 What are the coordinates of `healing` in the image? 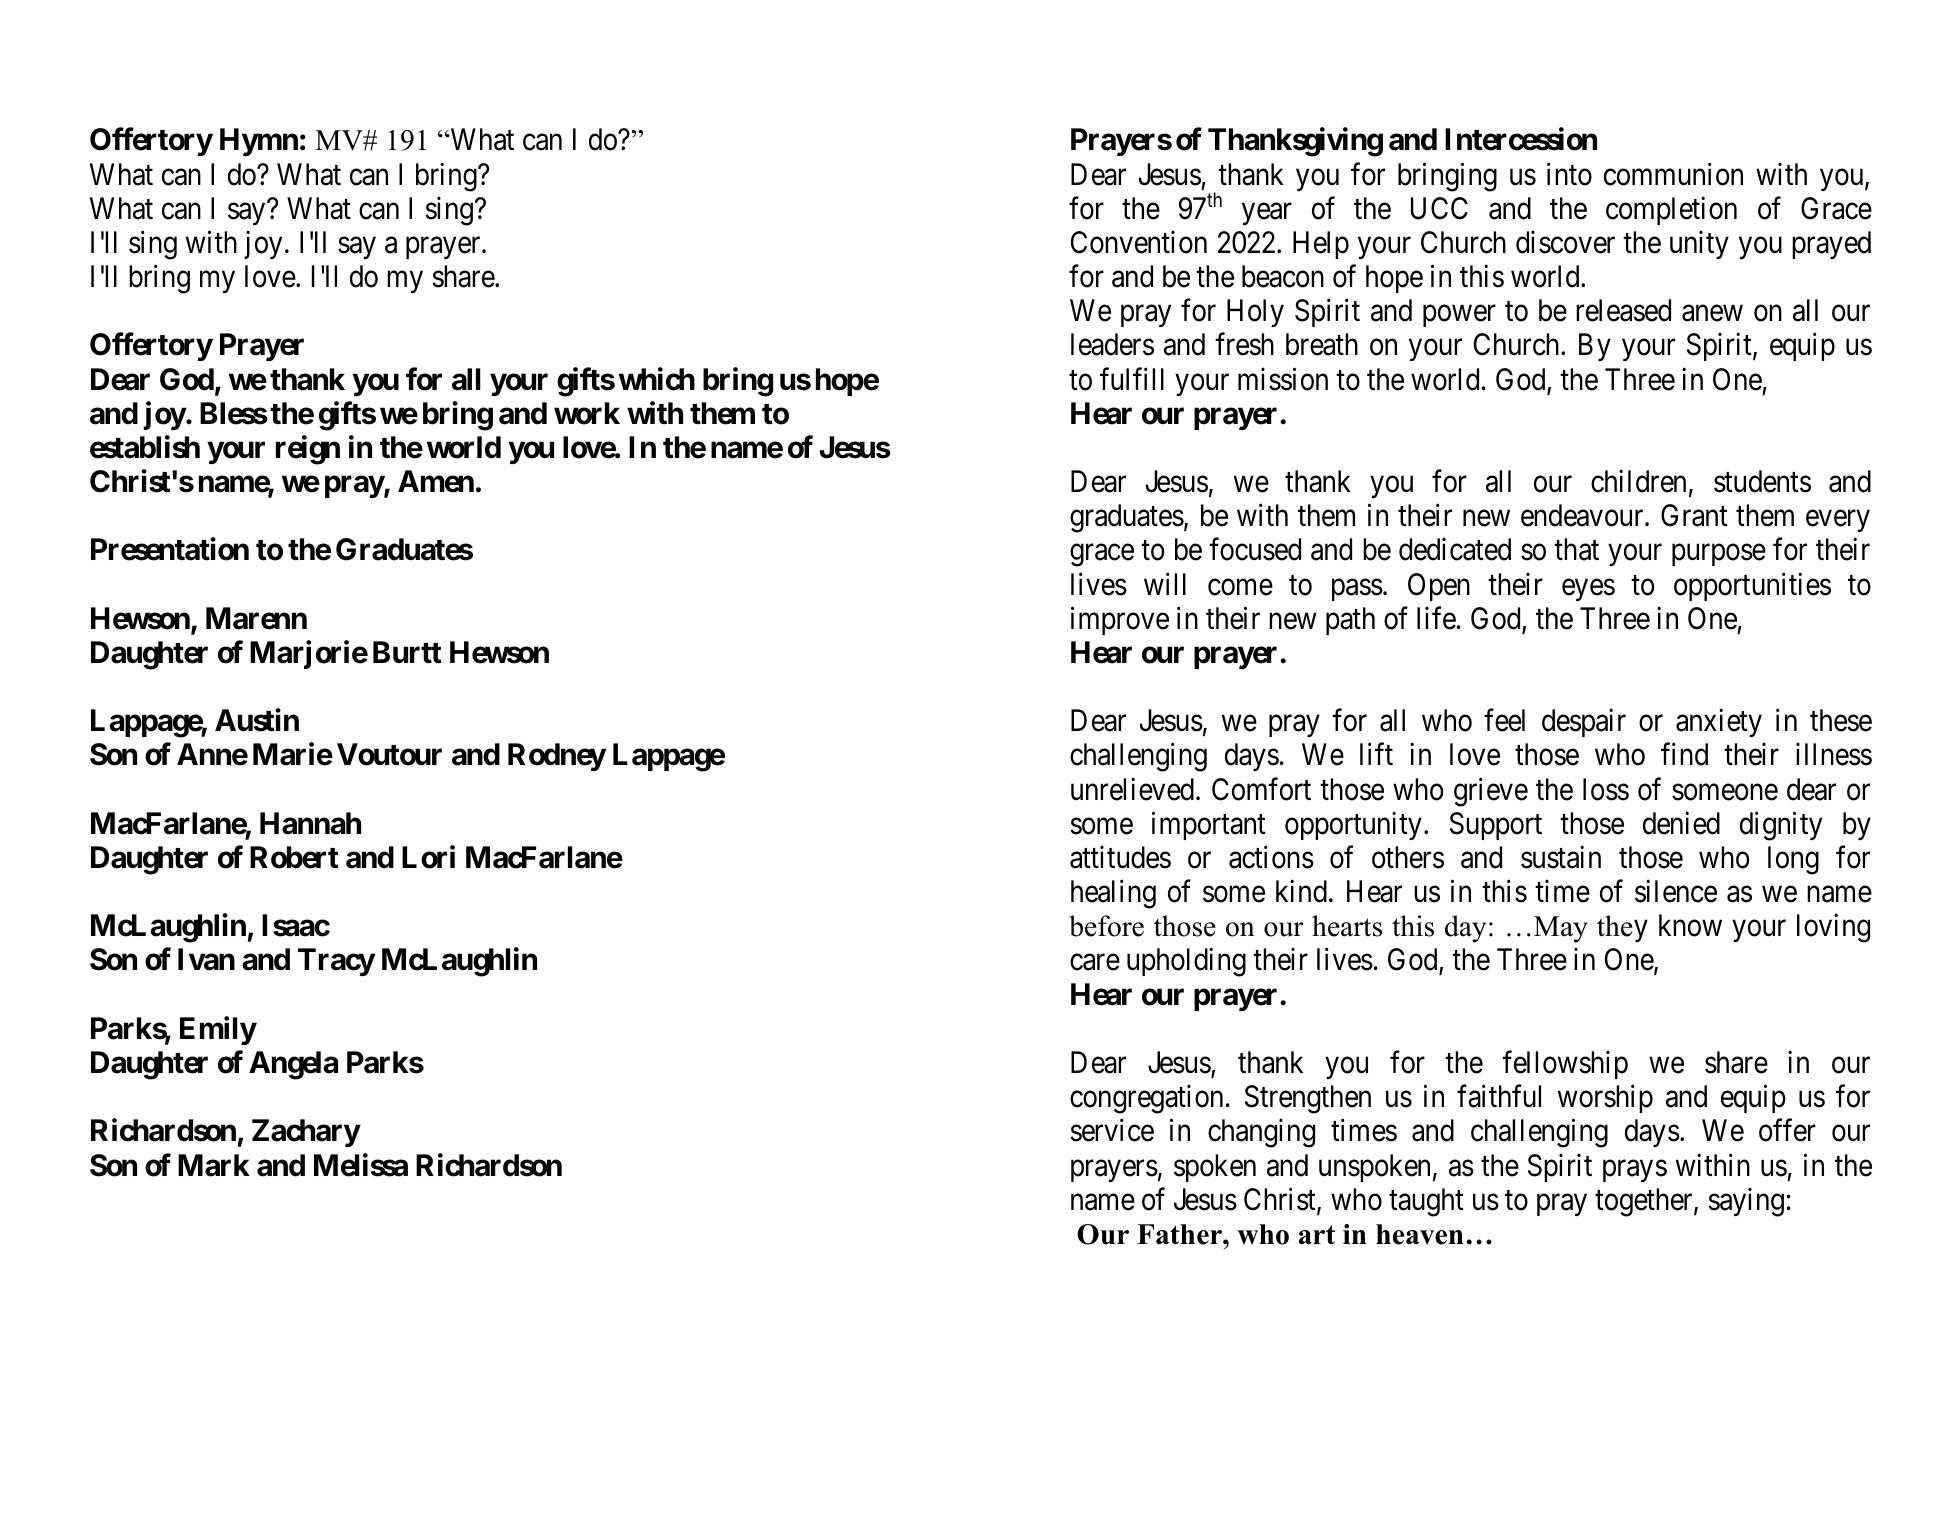 It's located at (1113, 894).
